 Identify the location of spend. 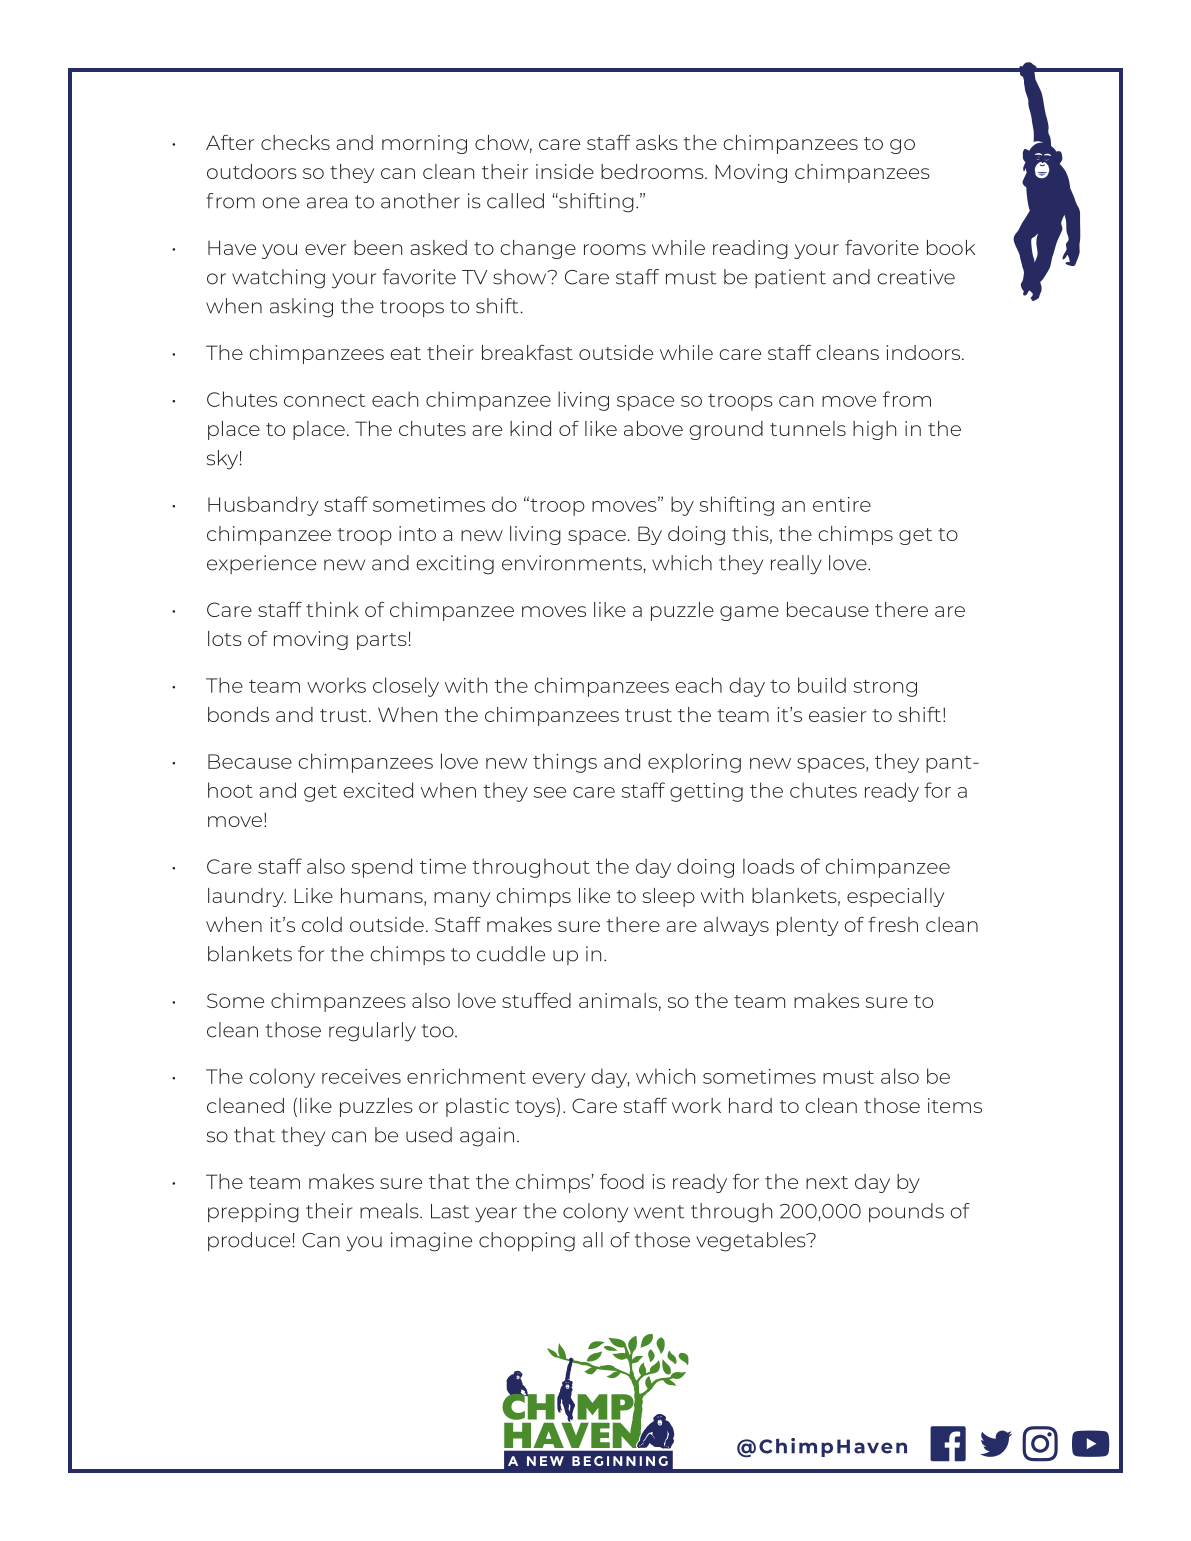
(382, 868).
